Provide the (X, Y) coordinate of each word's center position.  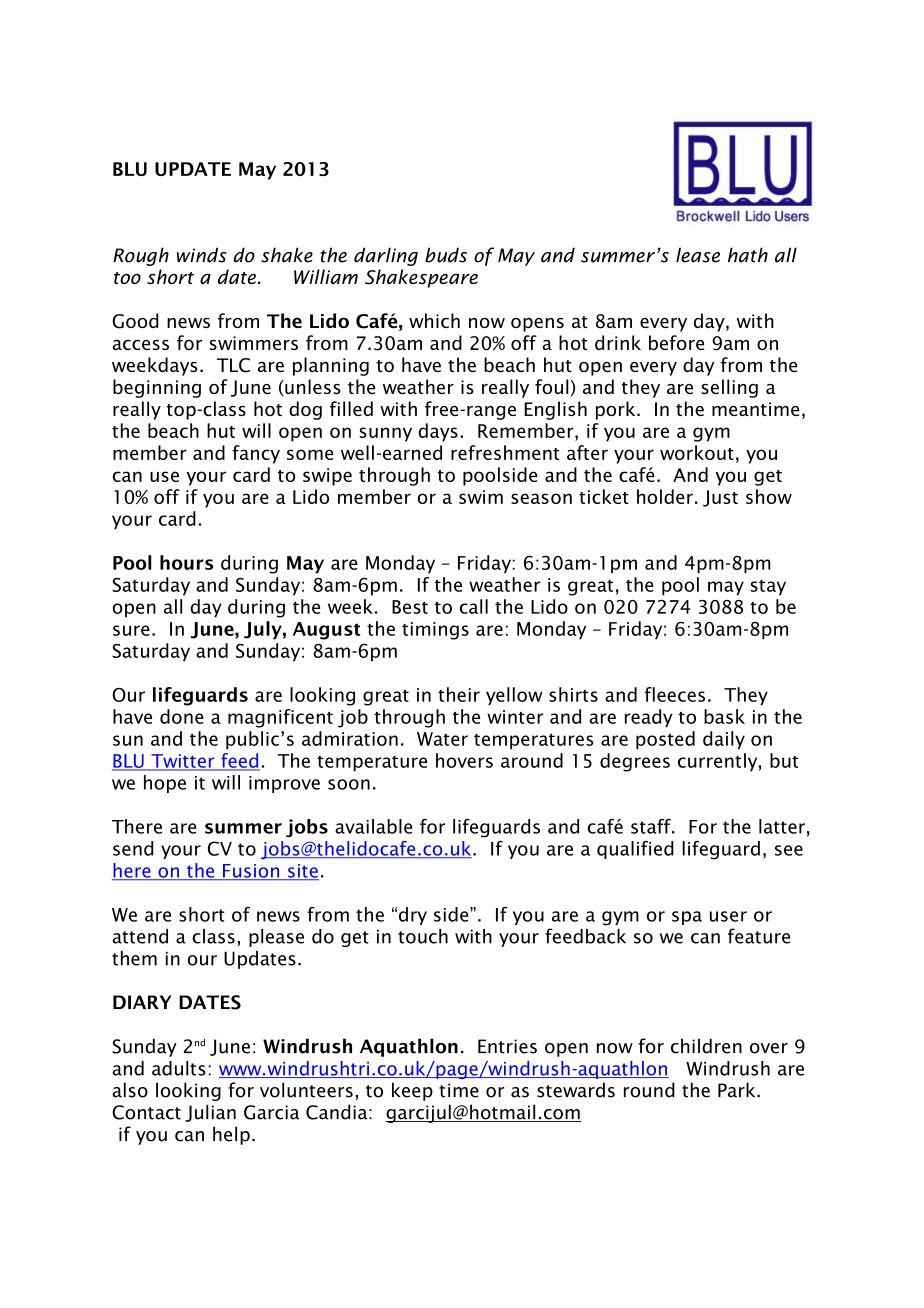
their (459, 694)
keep (412, 1091)
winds (202, 255)
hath (748, 255)
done (182, 716)
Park (738, 1090)
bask (724, 716)
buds (446, 255)
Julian (210, 1113)
